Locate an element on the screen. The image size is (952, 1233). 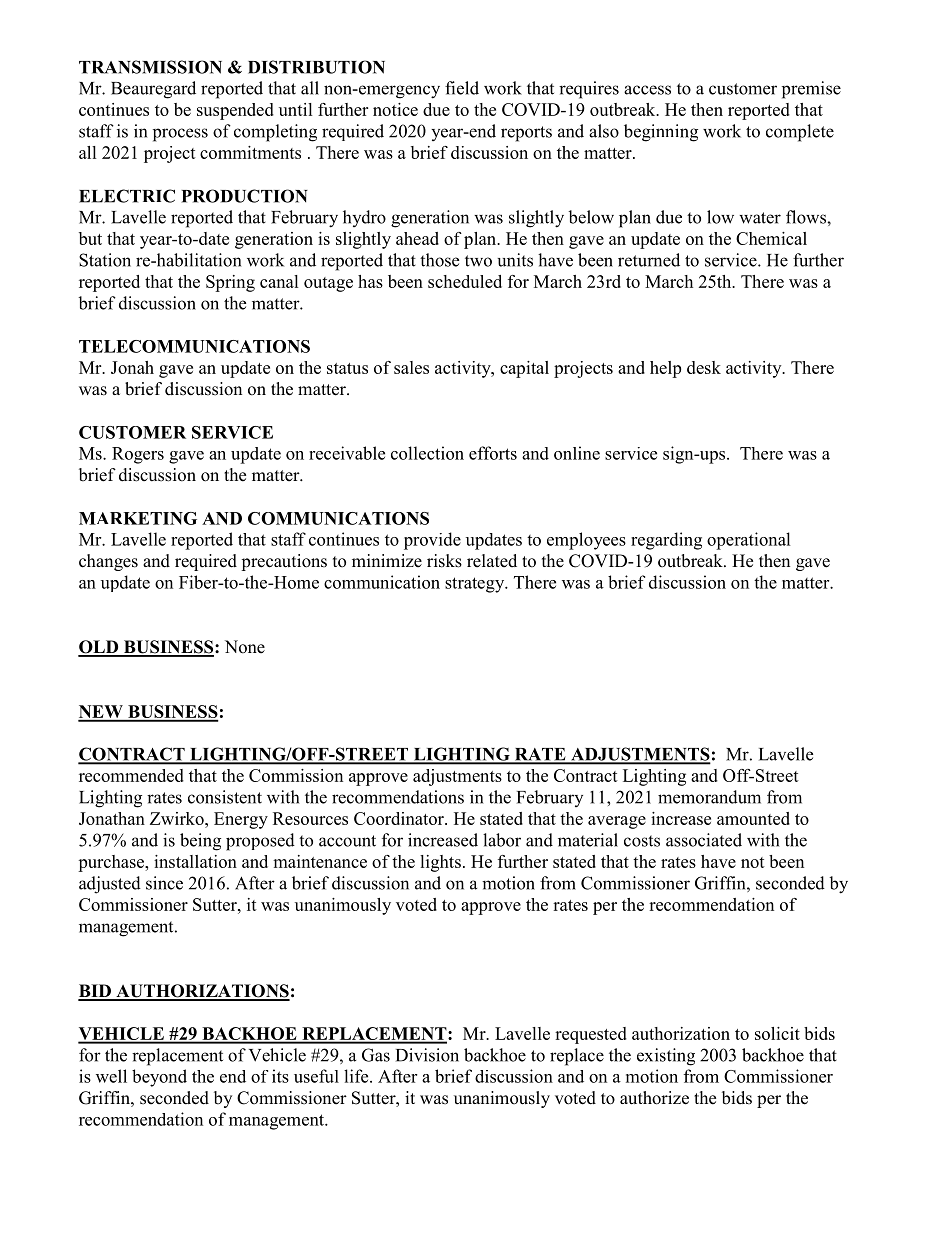
installation is located at coordinates (195, 861).
